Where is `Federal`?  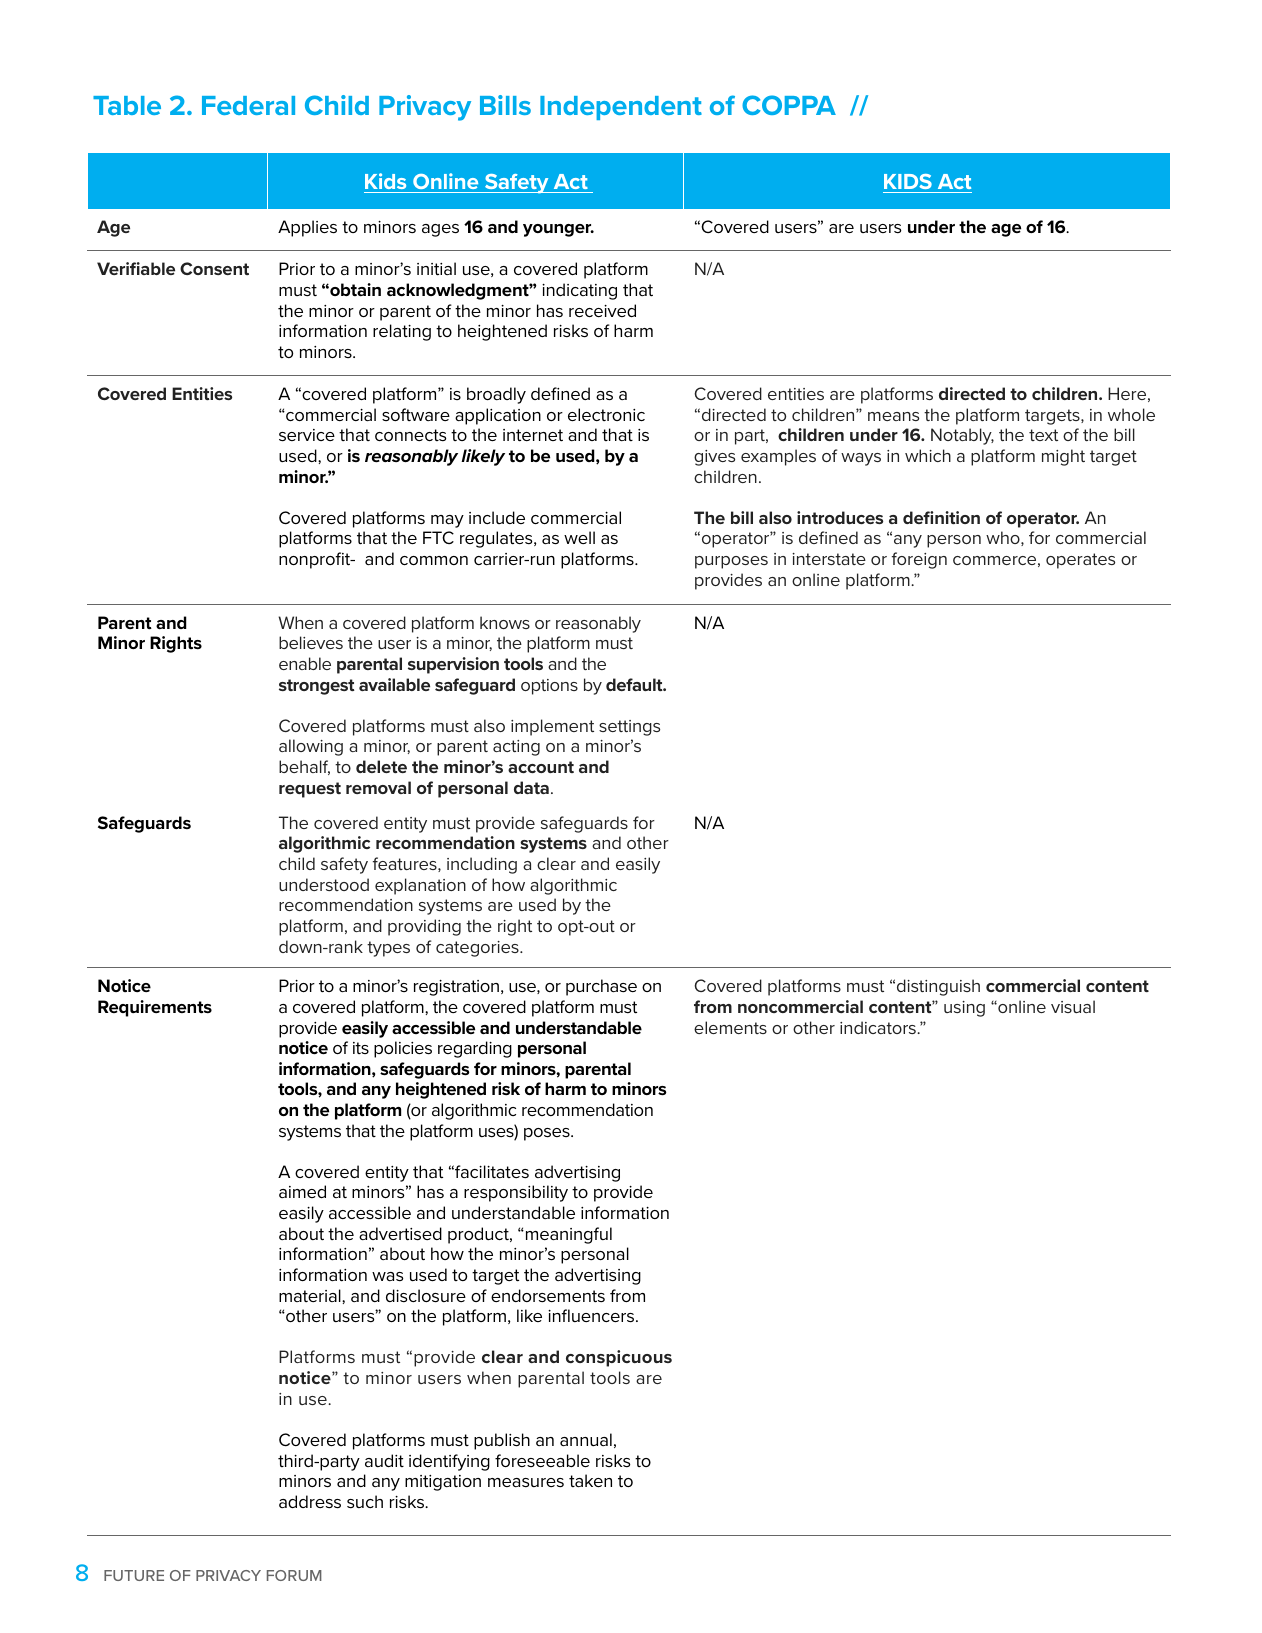
Federal is located at coordinates (248, 105).
